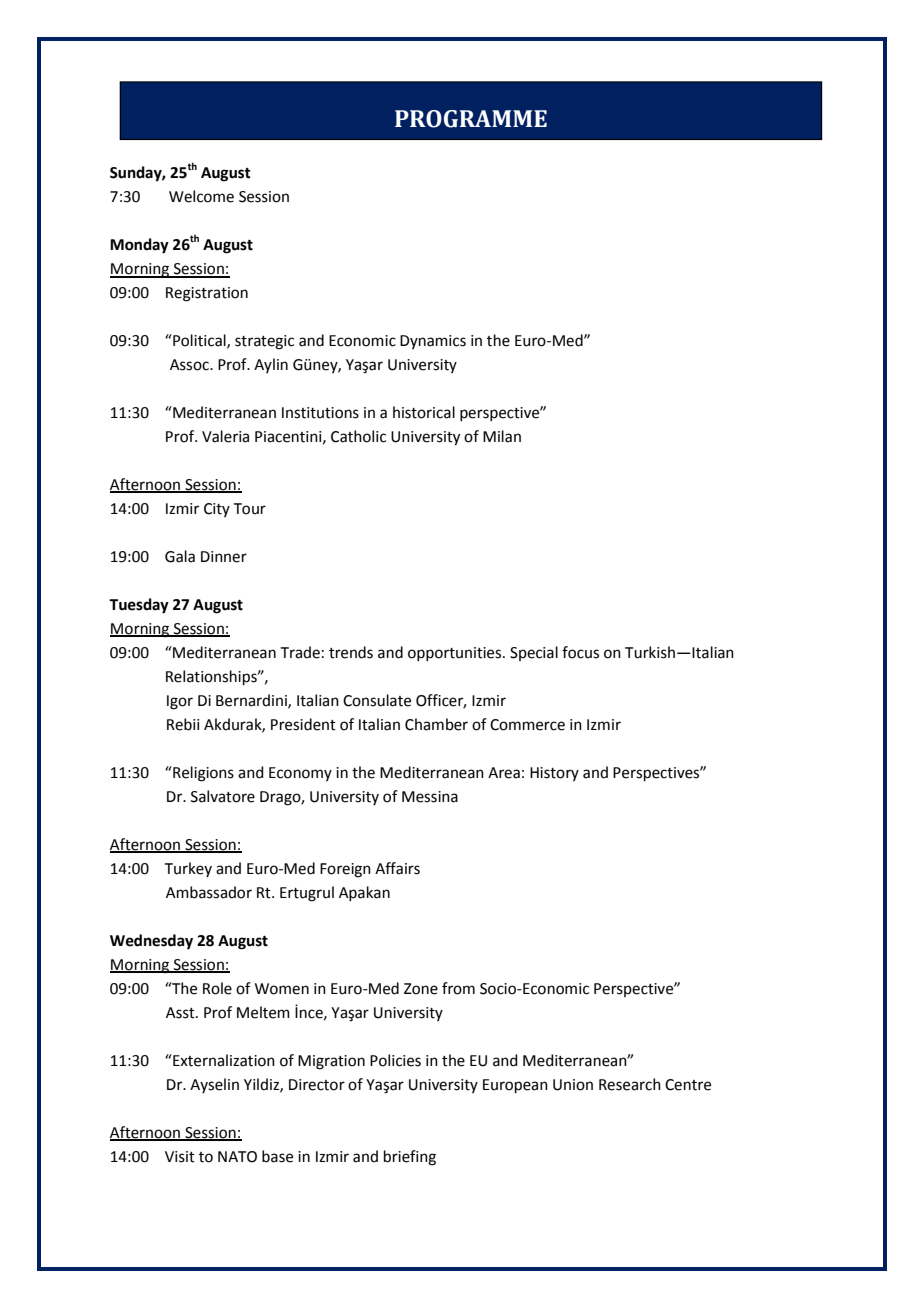 The image size is (924, 1308). I want to click on Welcome, so click(201, 196).
